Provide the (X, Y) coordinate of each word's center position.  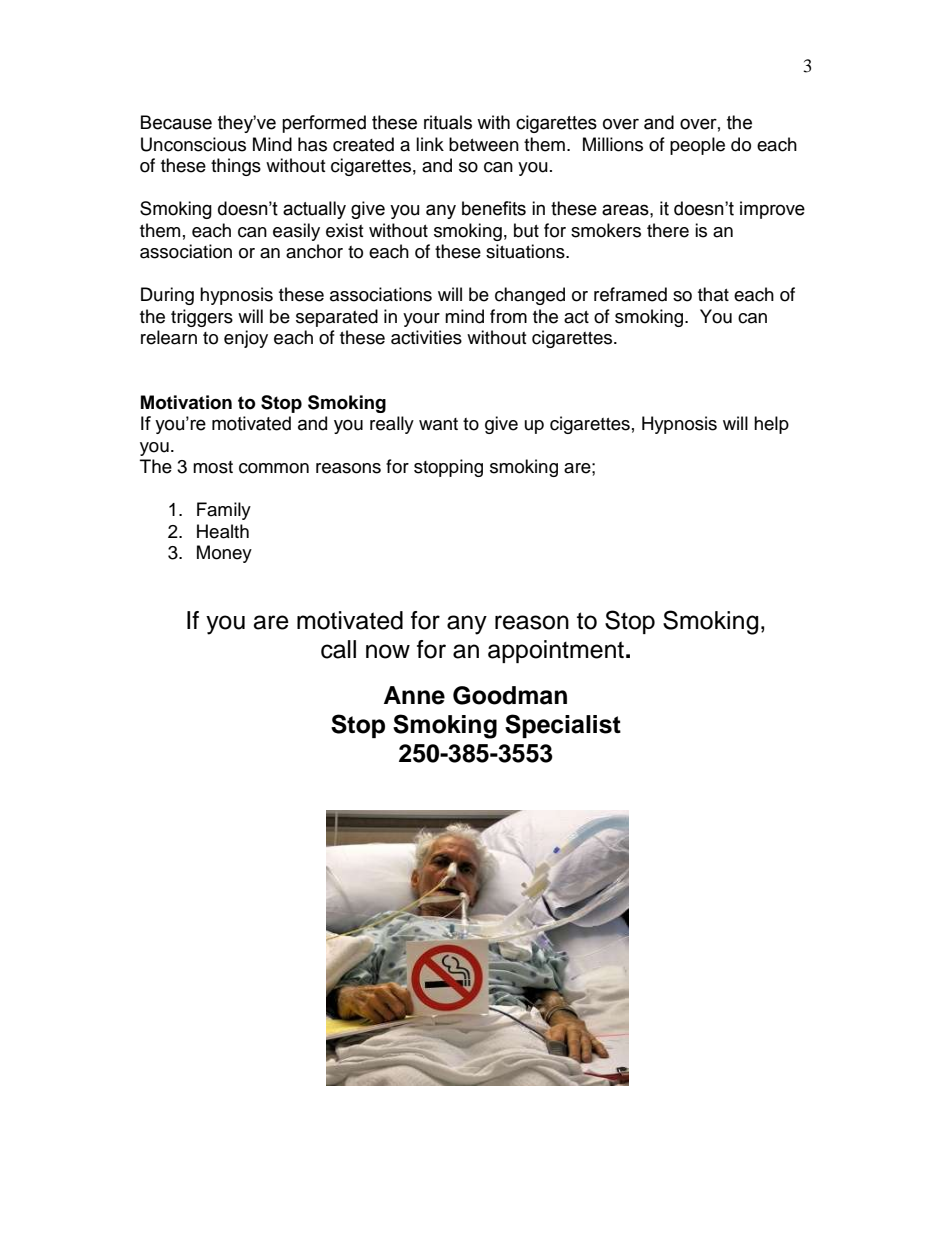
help (771, 425)
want (438, 424)
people (697, 146)
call (338, 649)
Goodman (510, 695)
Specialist (563, 726)
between (484, 144)
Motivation (186, 402)
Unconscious (193, 144)
